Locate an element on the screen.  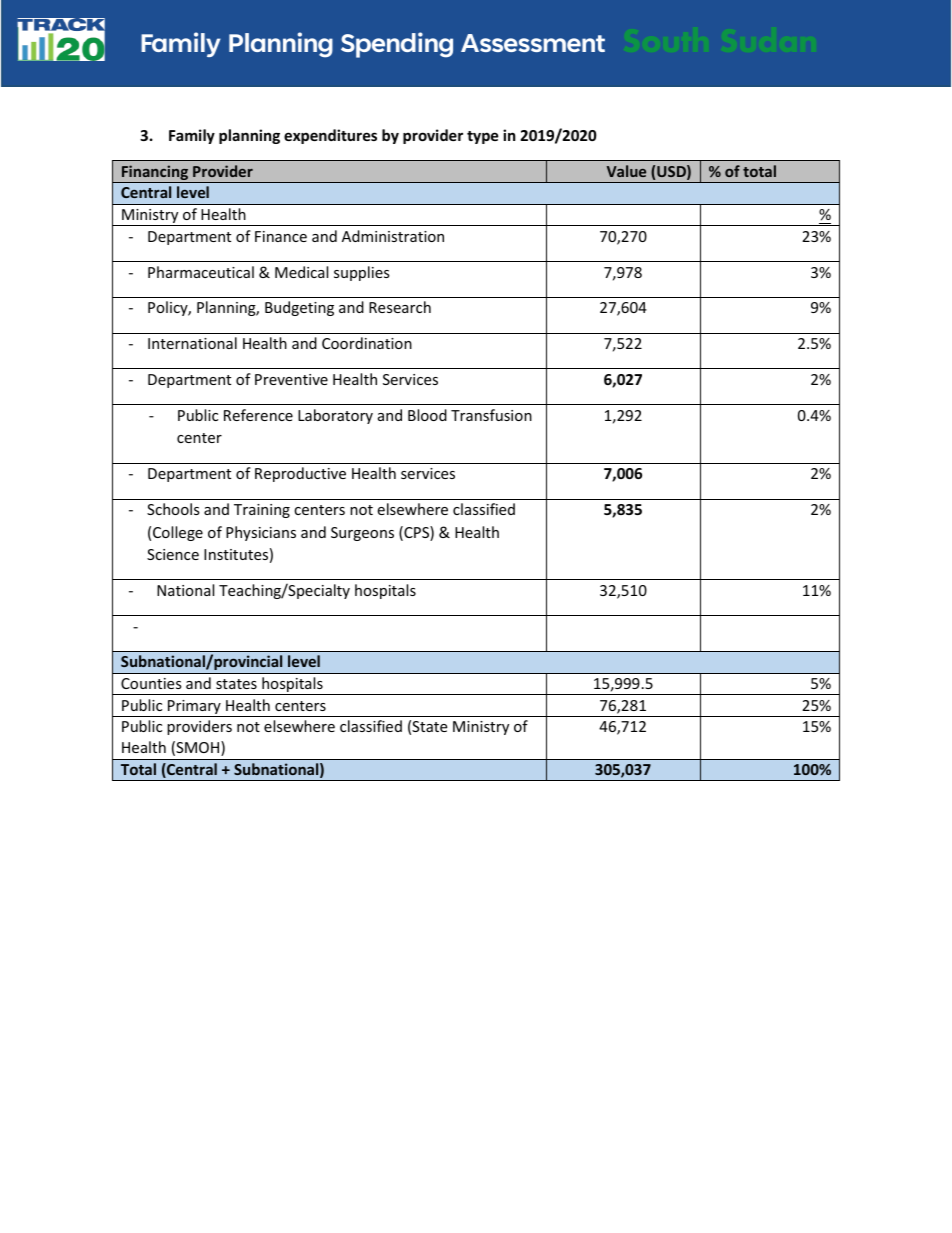
expenditures is located at coordinates (330, 136).
